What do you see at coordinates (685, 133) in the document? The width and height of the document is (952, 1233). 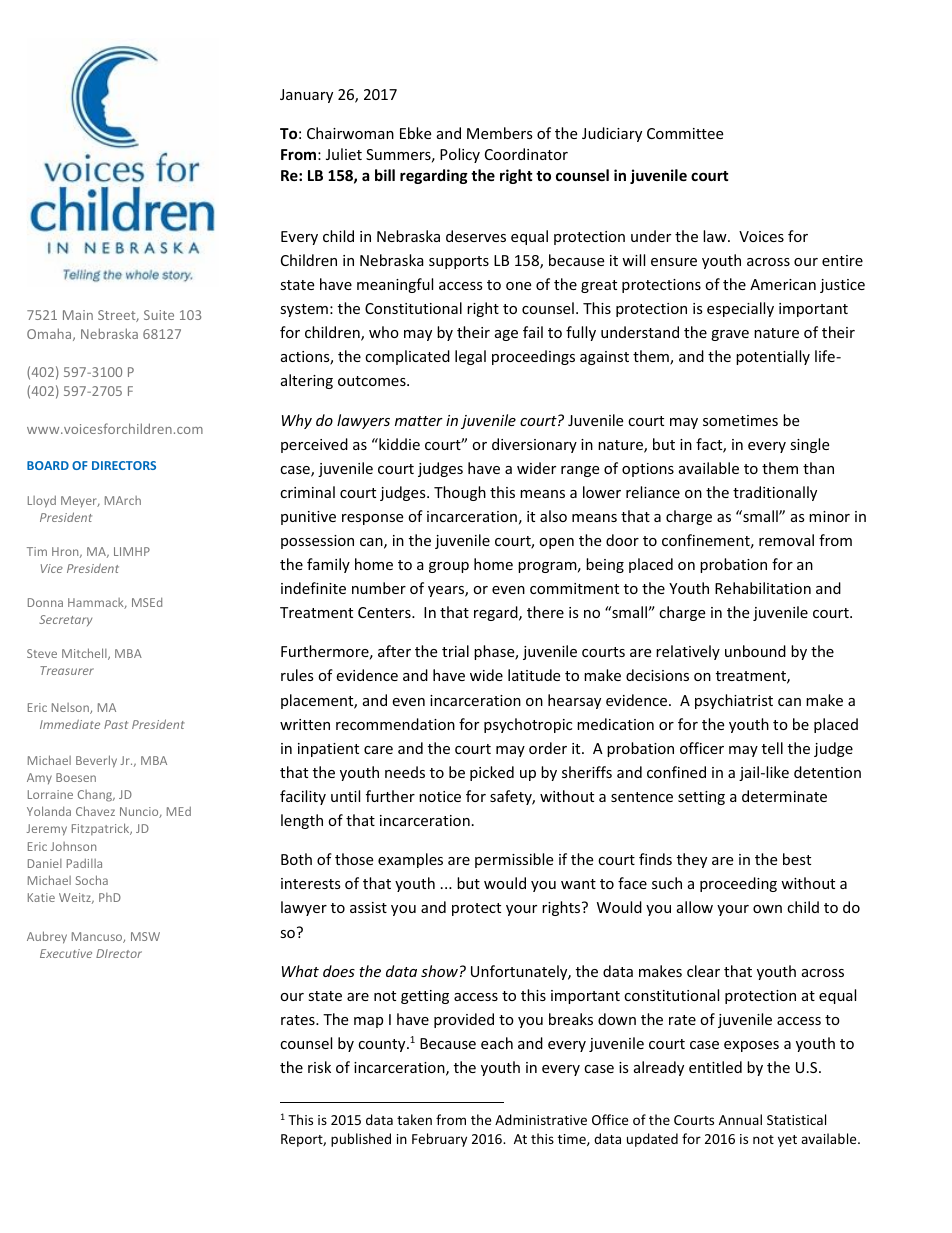 I see `Committee` at bounding box center [685, 133].
